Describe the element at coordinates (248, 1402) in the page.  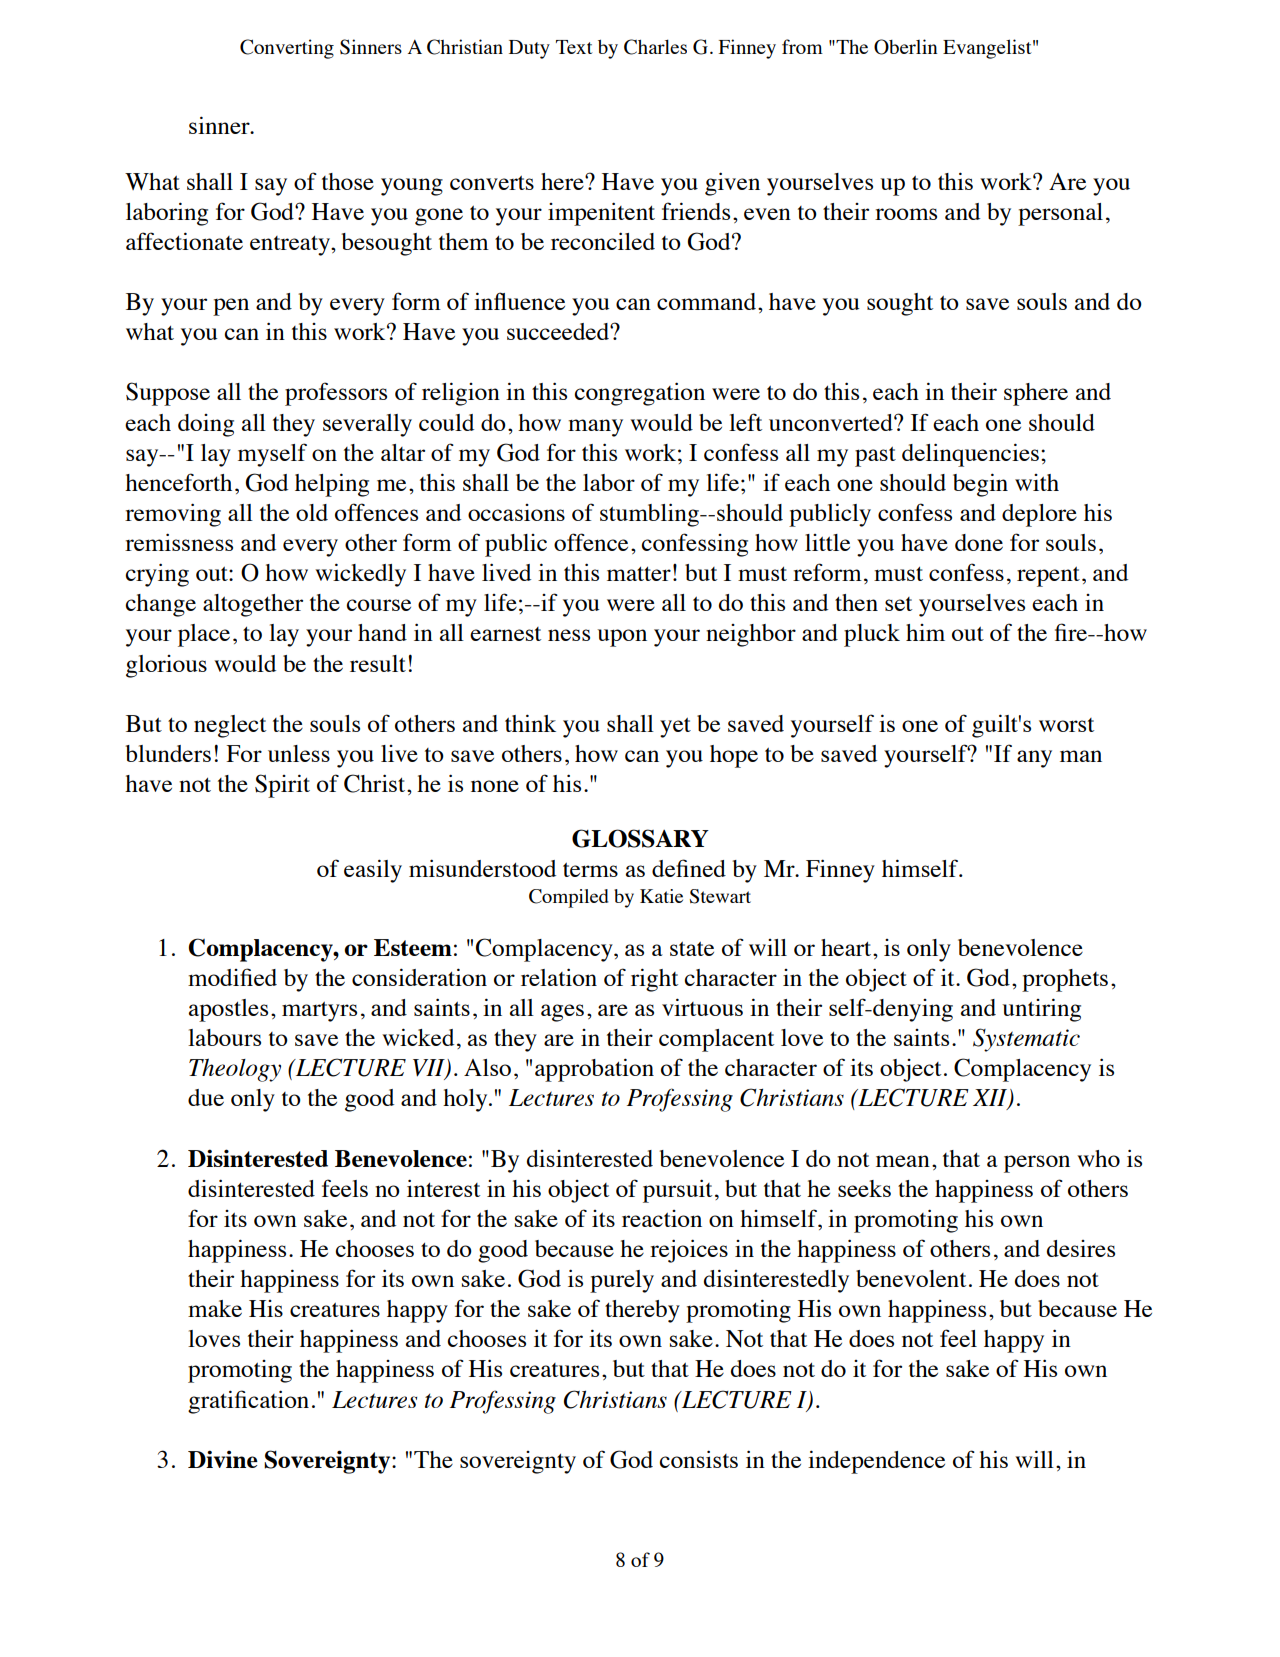
I see `gratification` at that location.
